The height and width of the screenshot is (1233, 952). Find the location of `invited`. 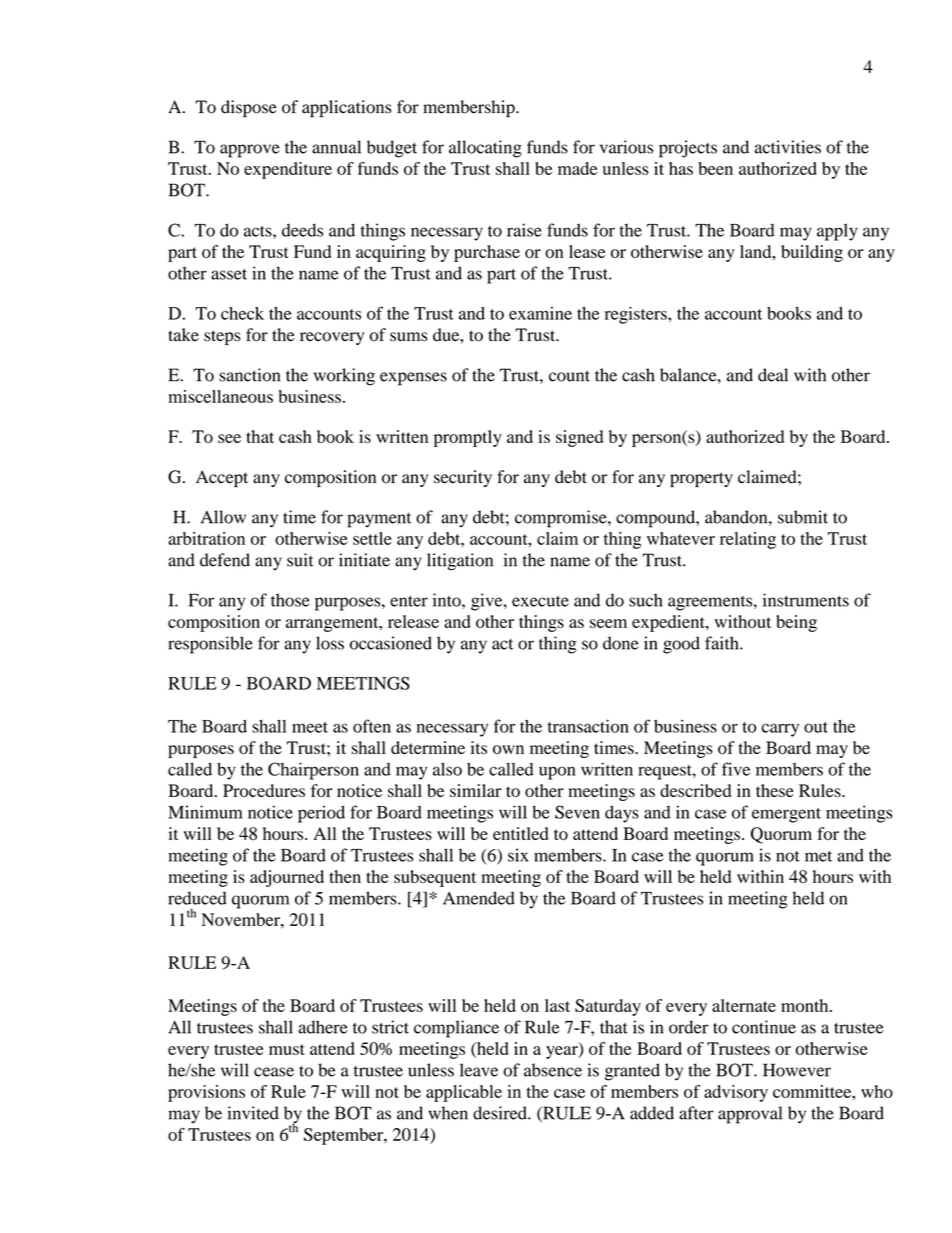

invited is located at coordinates (253, 1113).
